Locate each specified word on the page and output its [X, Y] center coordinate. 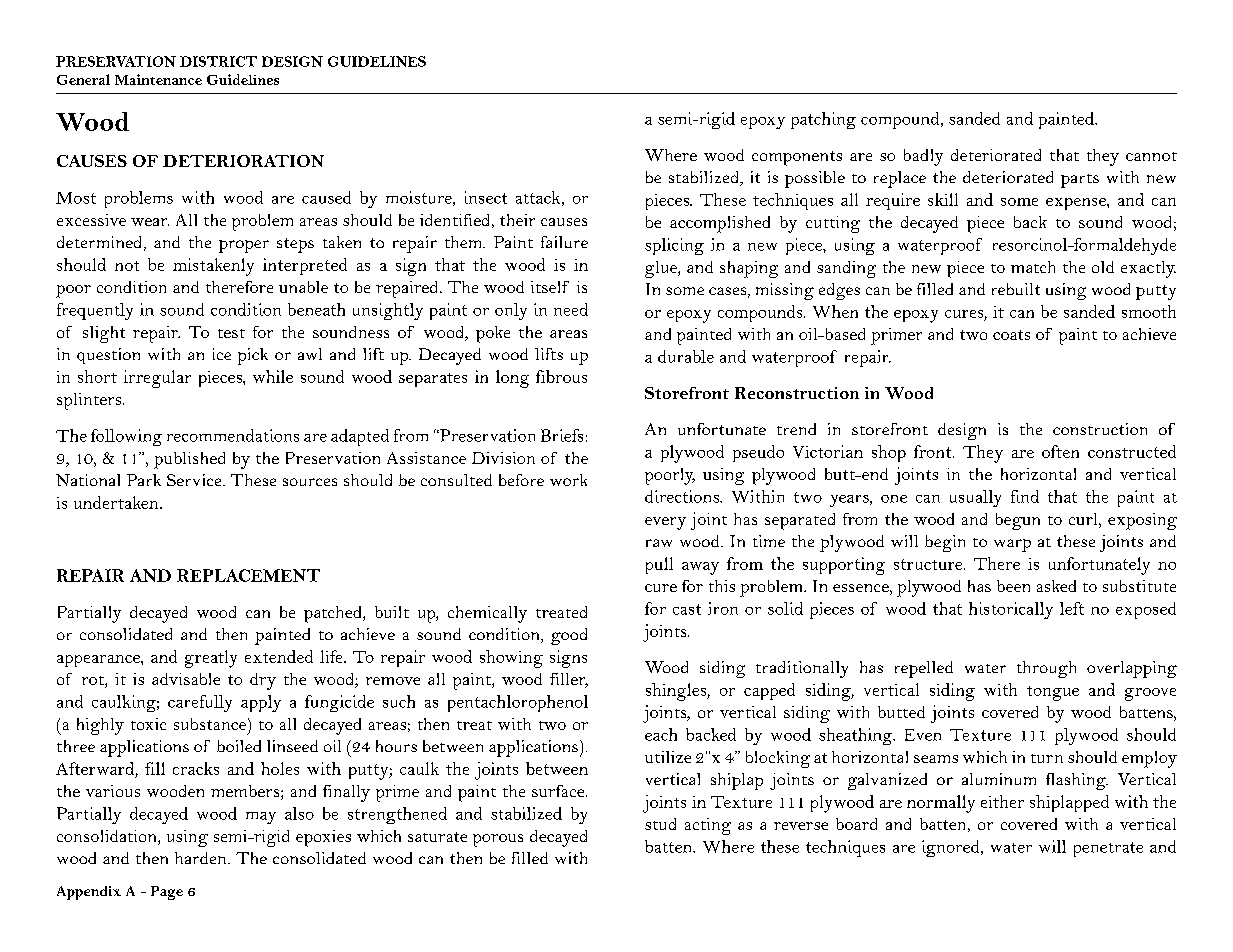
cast [687, 609]
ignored [952, 848]
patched [334, 614]
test [231, 333]
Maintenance [158, 79]
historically [1011, 610]
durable [686, 356]
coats [1011, 335]
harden [202, 858]
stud [660, 824]
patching [823, 120]
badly [923, 157]
